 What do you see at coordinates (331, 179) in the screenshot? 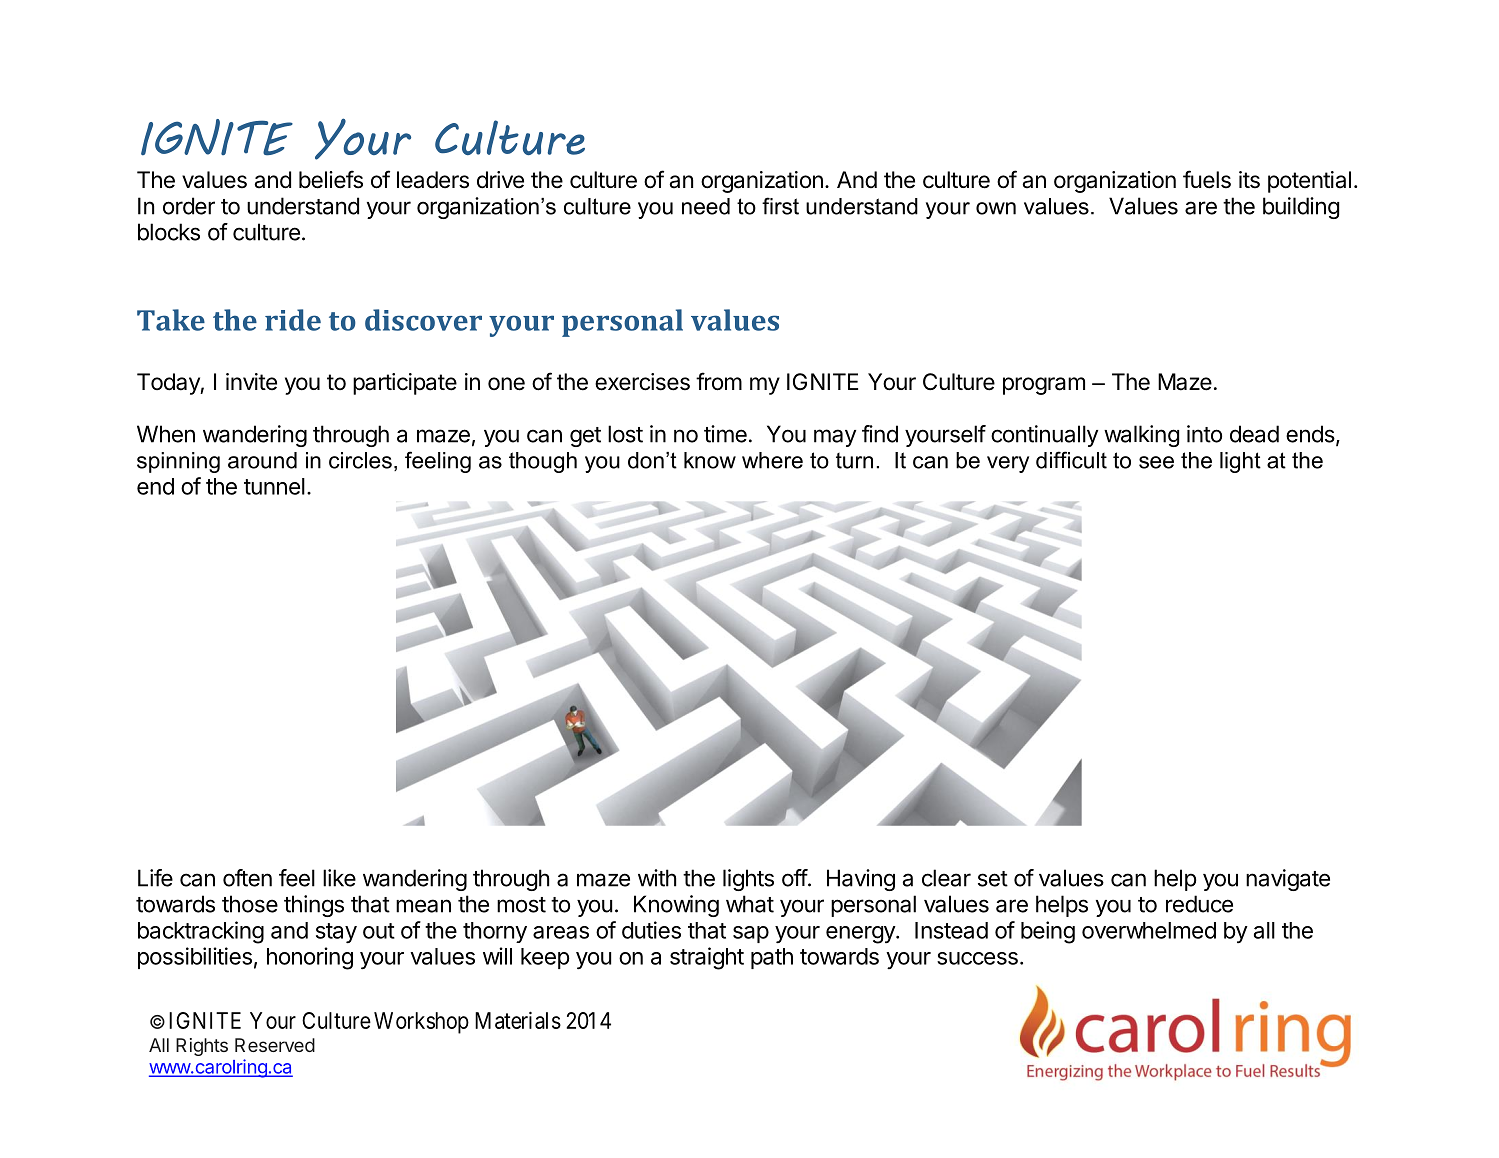
I see `beliefs` at bounding box center [331, 179].
